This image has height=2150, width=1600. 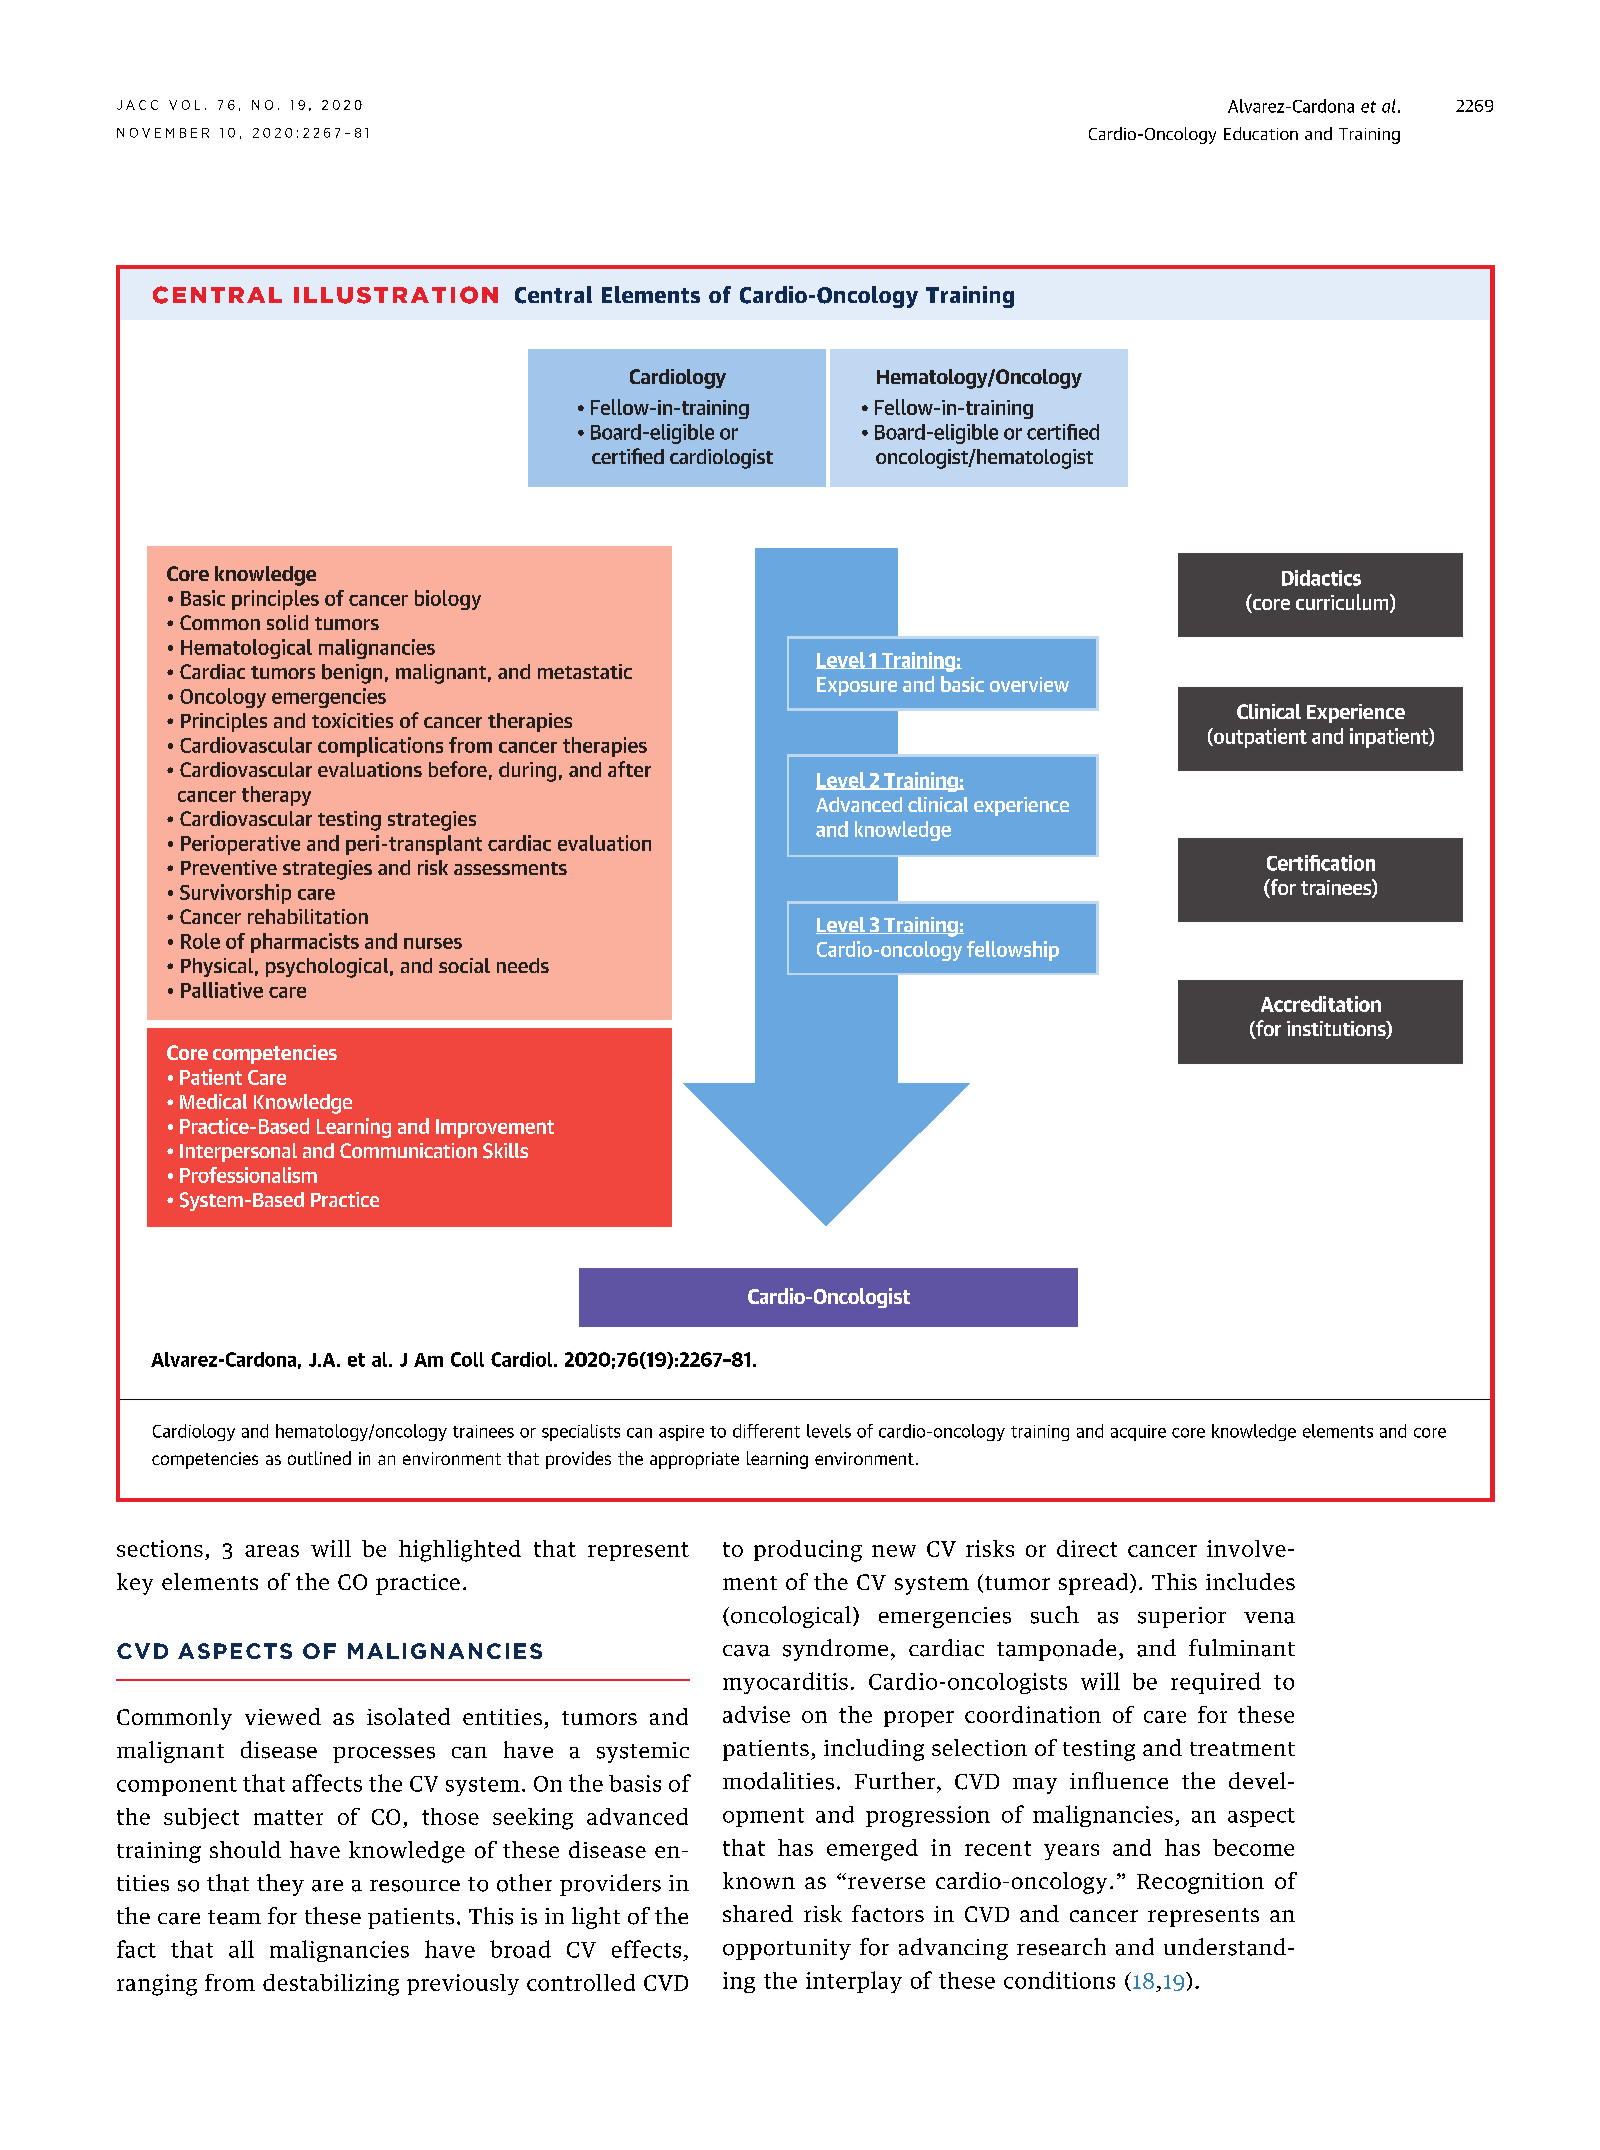 I want to click on Accreditation, so click(x=1321, y=1004).
